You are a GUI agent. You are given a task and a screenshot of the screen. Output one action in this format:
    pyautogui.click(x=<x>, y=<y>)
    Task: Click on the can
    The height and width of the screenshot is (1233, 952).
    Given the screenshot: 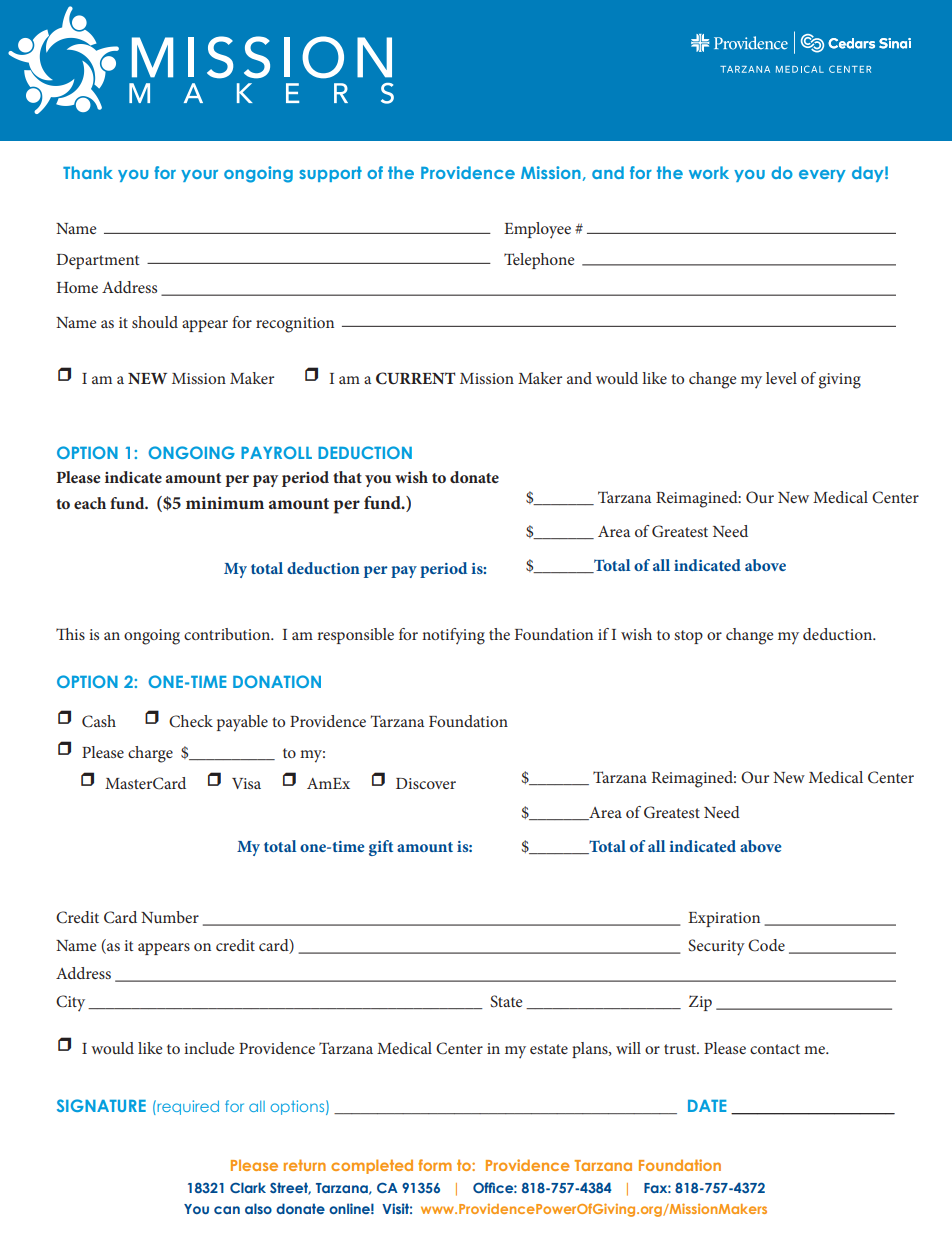 What is the action you would take?
    pyautogui.click(x=227, y=1210)
